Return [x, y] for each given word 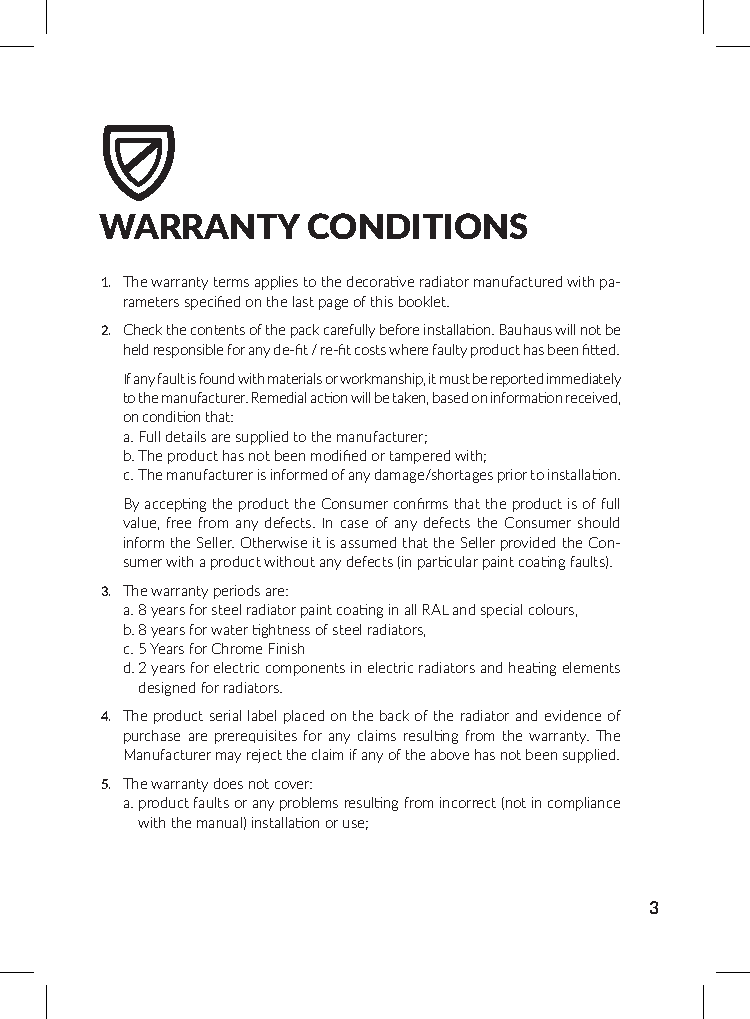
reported [517, 380]
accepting [175, 505]
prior [512, 476]
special [501, 611]
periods [237, 592]
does [228, 783]
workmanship [382, 380]
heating [532, 669]
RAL [436, 609]
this [382, 301]
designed [167, 689]
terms [231, 282]
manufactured [518, 281]
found [217, 378]
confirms [421, 503]
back [394, 715]
